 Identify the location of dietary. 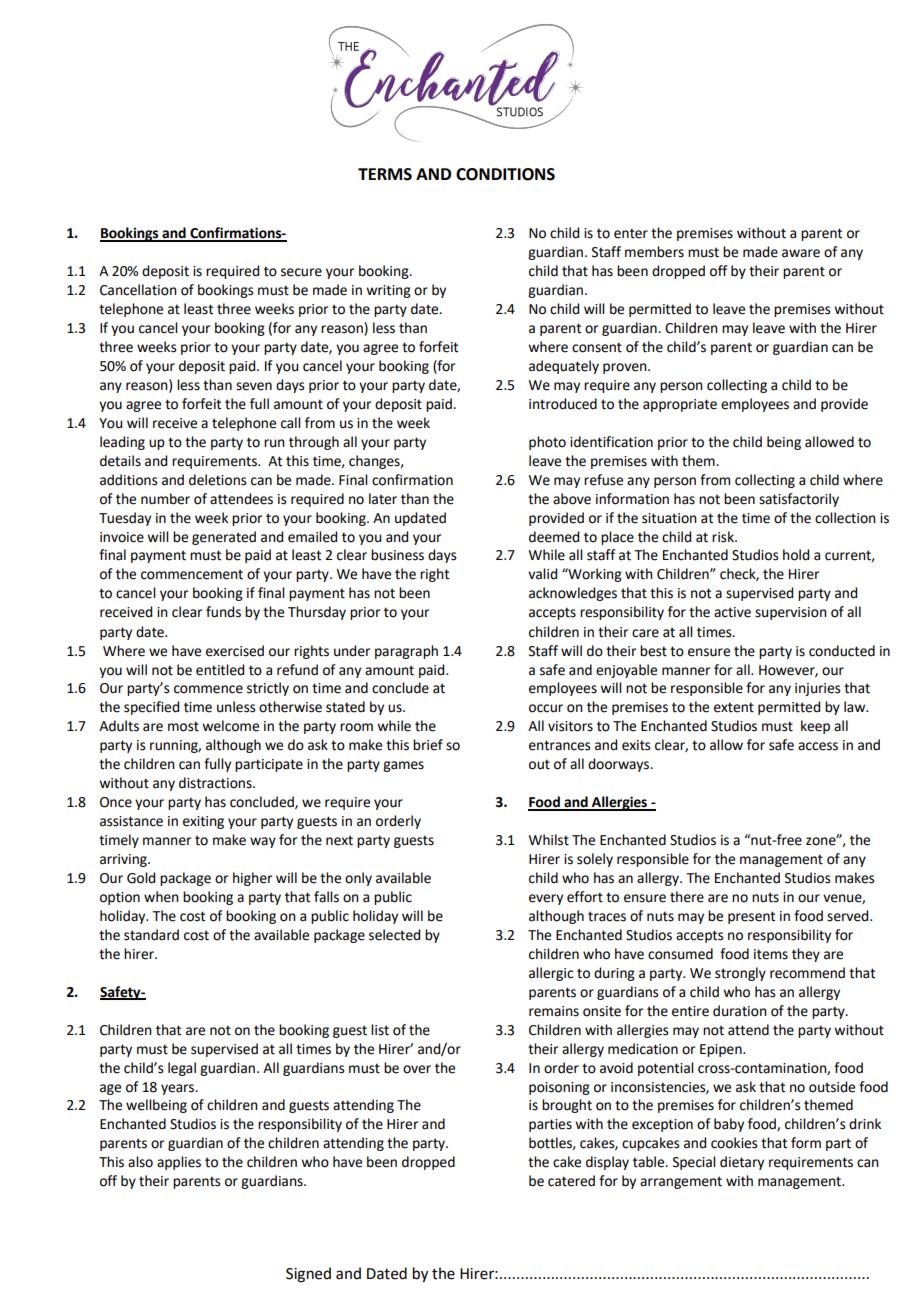
(742, 1163).
